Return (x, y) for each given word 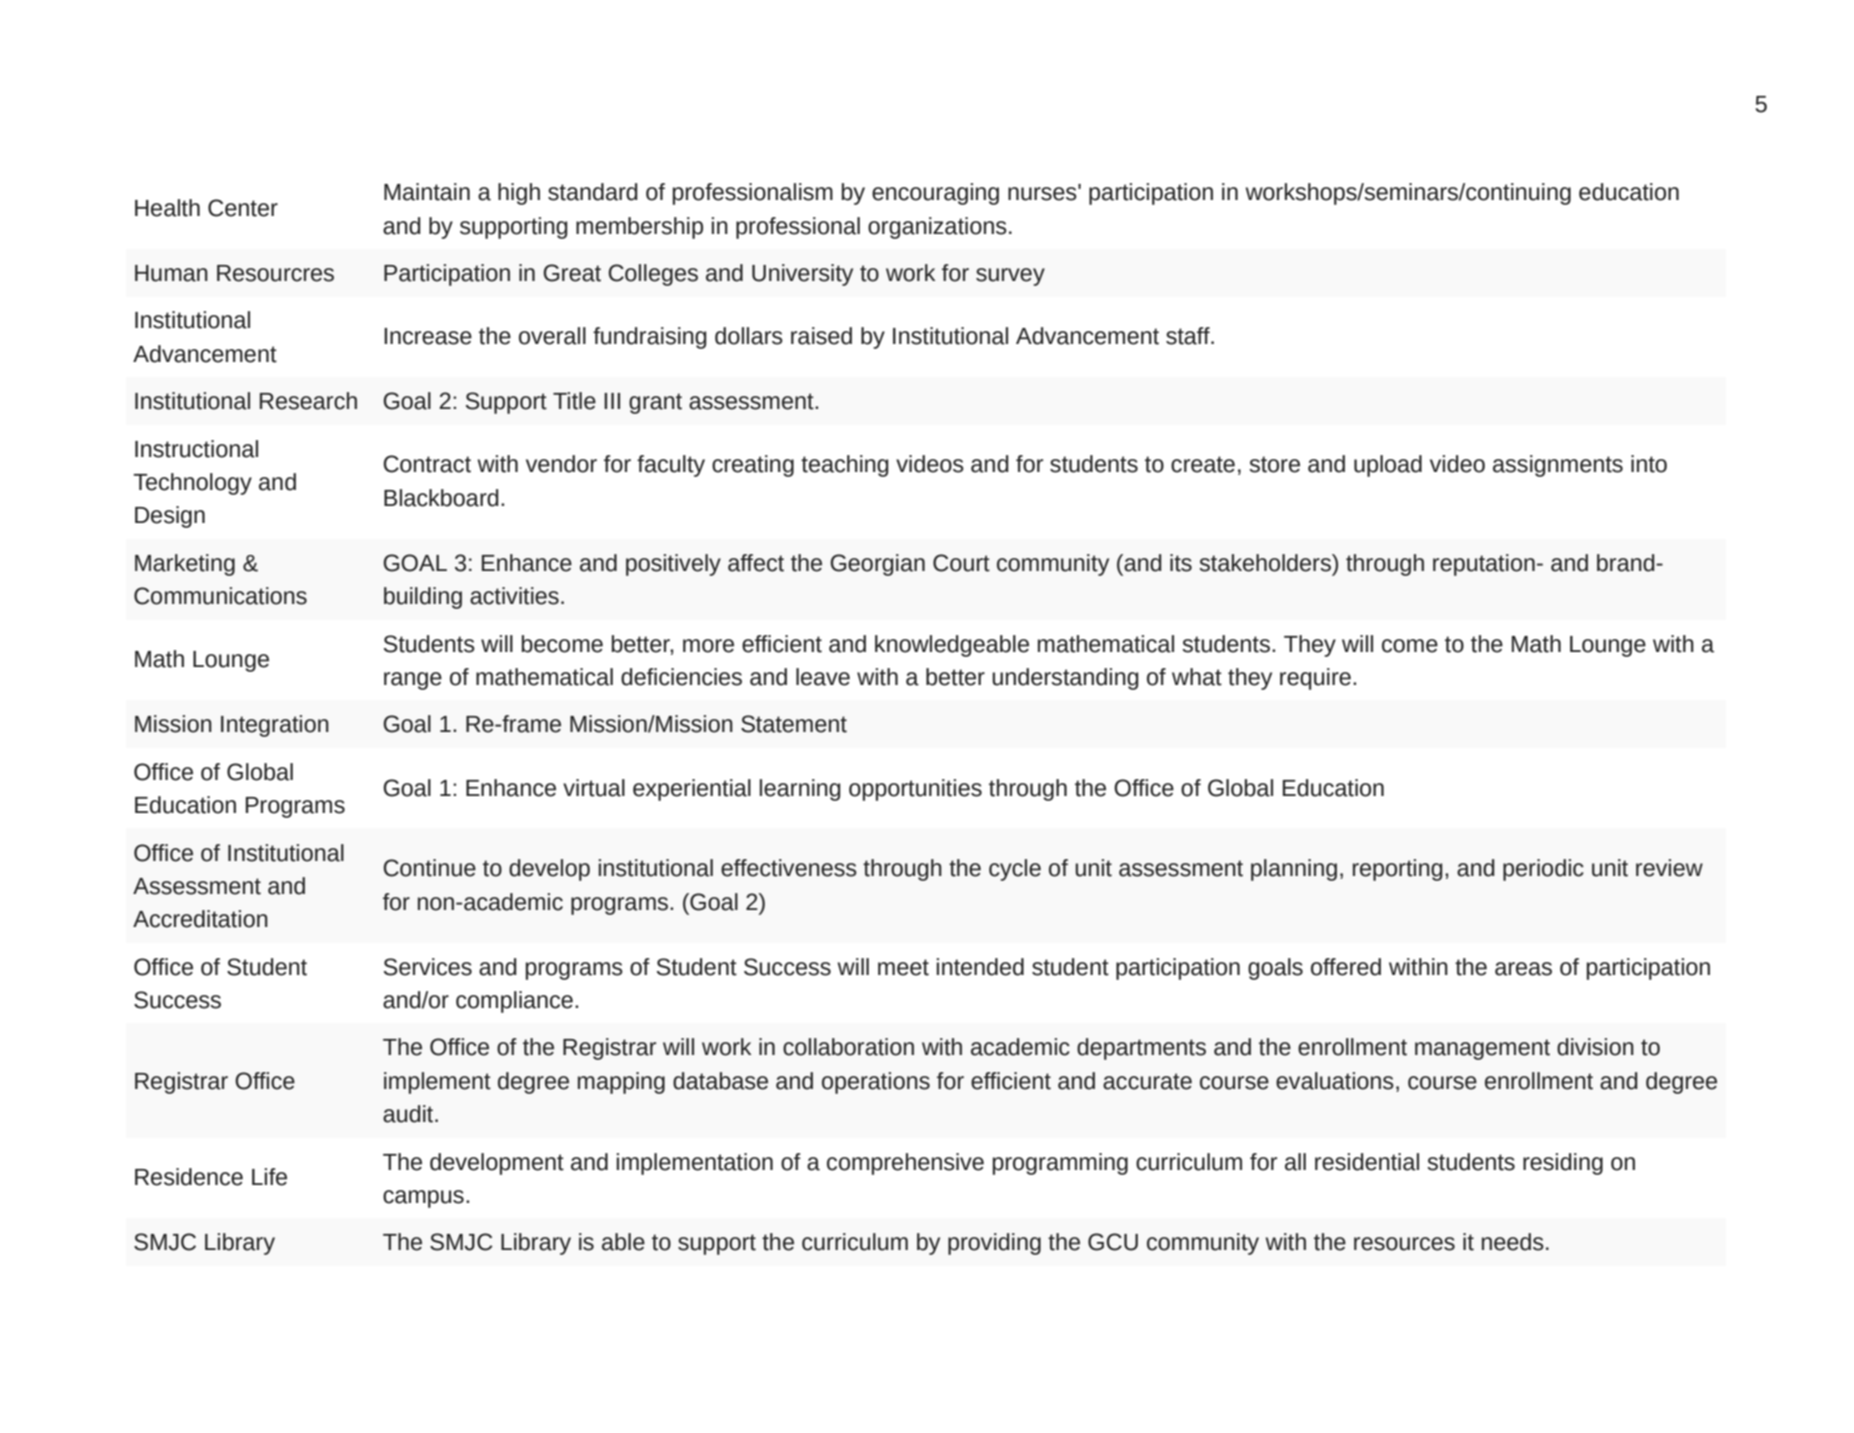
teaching (845, 466)
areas (1523, 969)
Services (428, 967)
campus (423, 1199)
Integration (275, 726)
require (1315, 679)
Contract (427, 464)
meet (903, 967)
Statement (794, 724)
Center (243, 208)
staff (1189, 336)
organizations (937, 228)
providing (994, 1244)
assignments (1558, 466)
